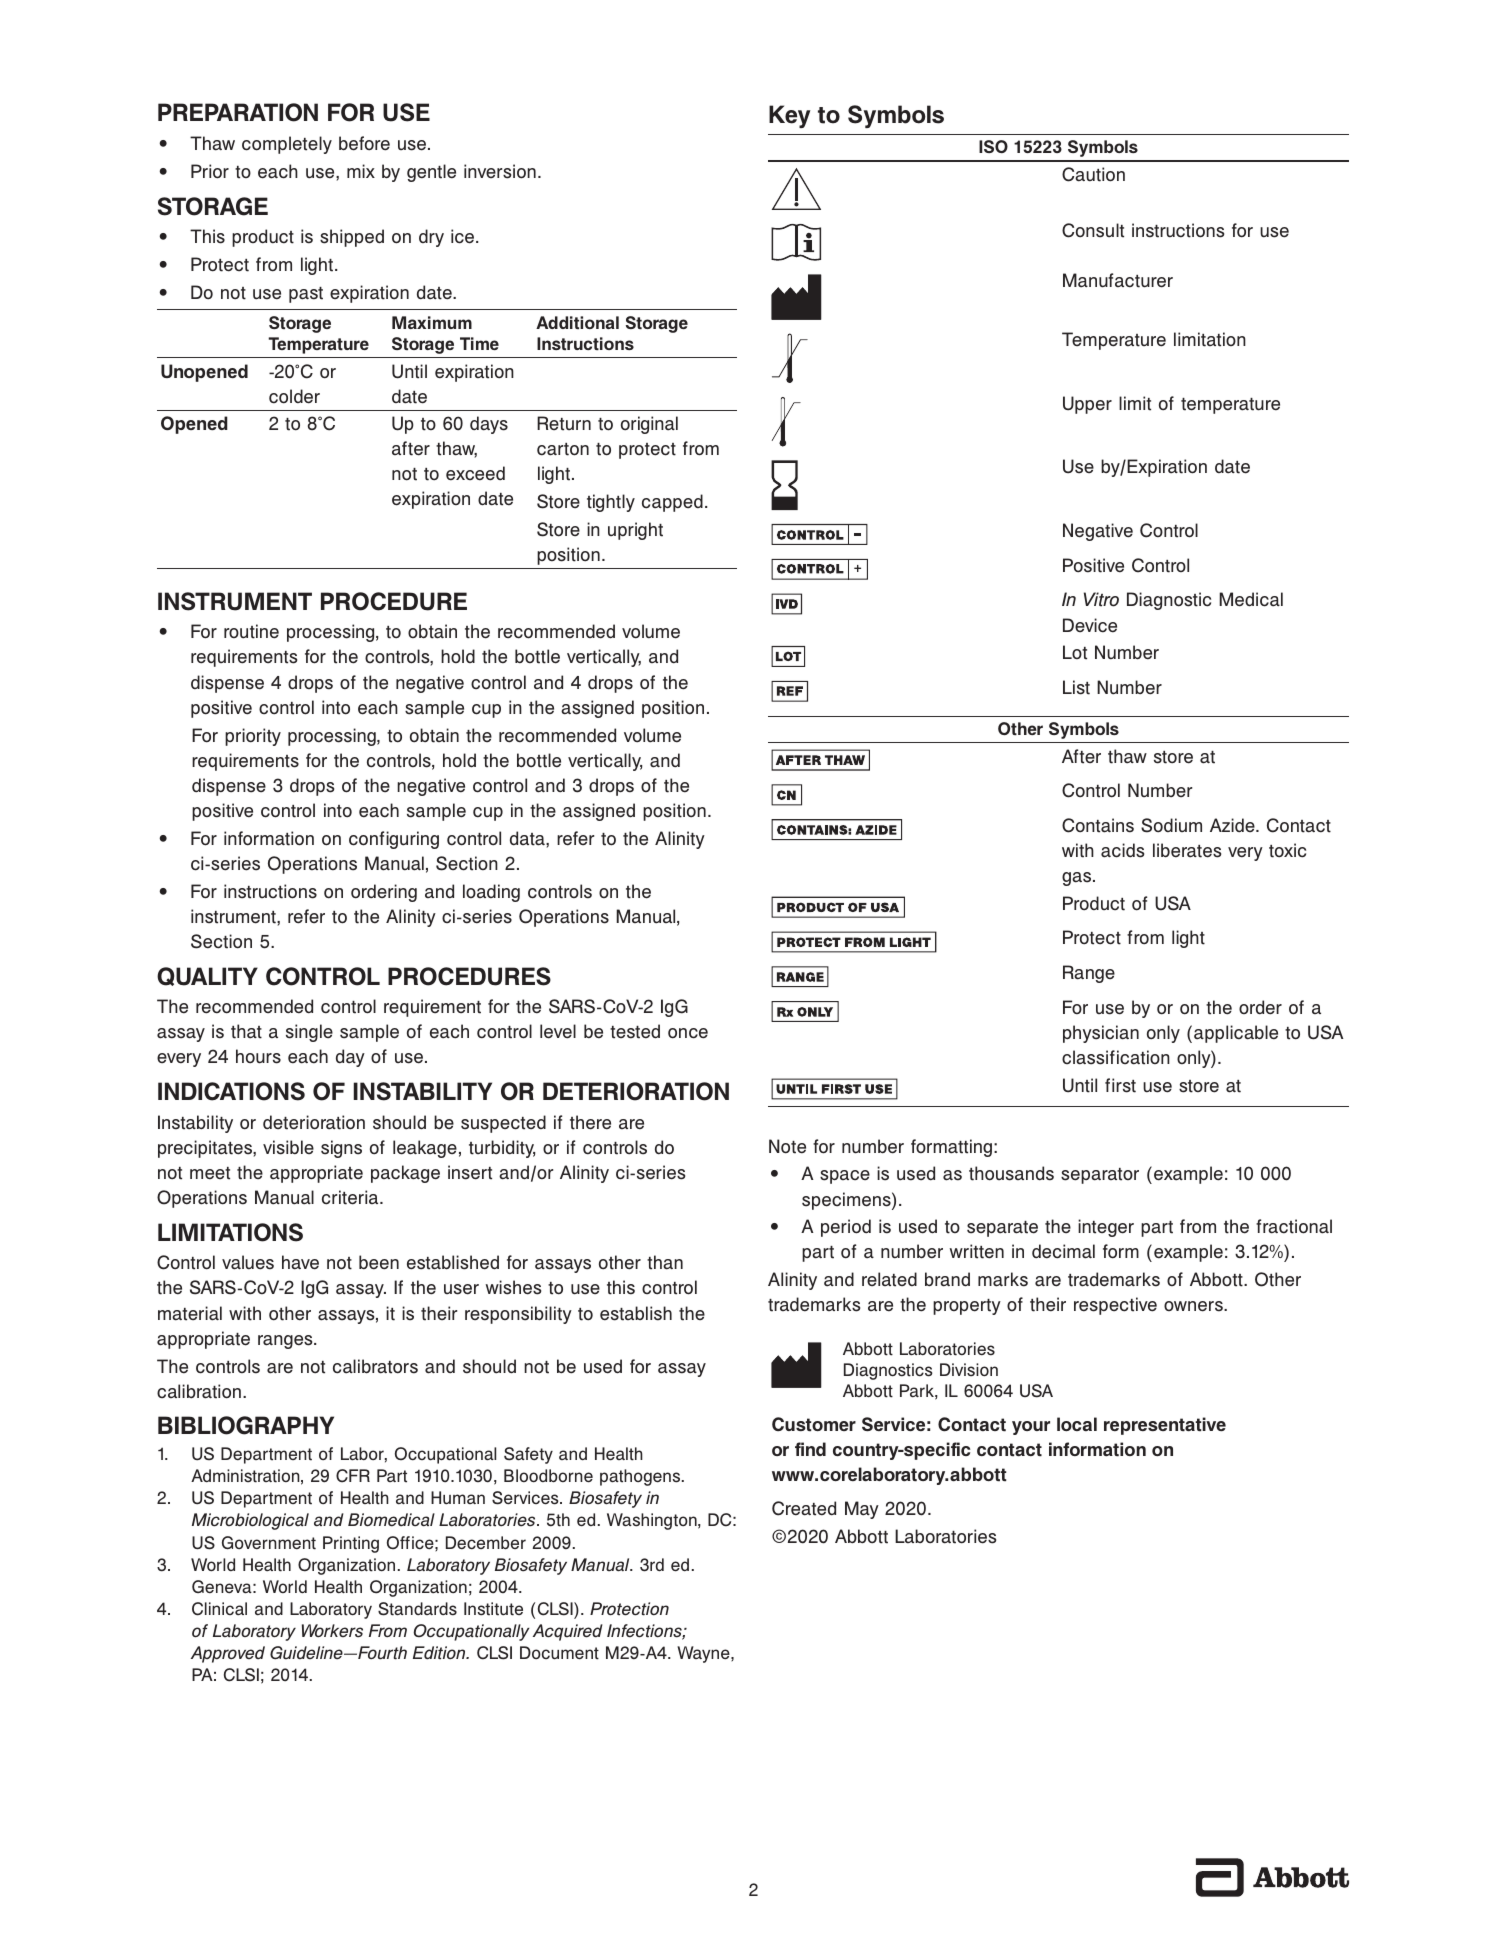  What do you see at coordinates (1101, 1034) in the page?
I see `physician` at bounding box center [1101, 1034].
